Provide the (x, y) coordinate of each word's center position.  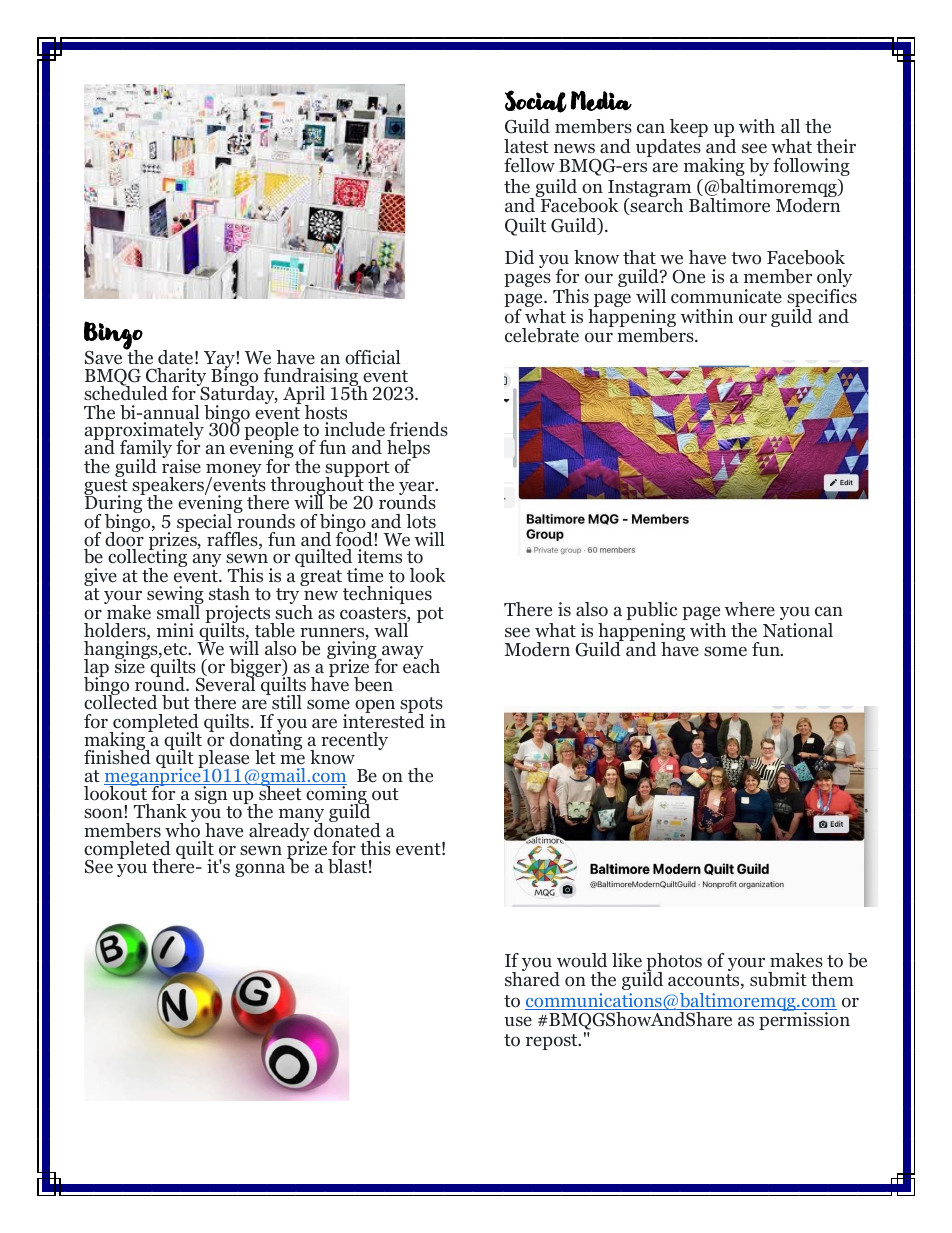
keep (689, 128)
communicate (726, 296)
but (176, 702)
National (798, 630)
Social (536, 101)
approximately (144, 432)
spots (421, 706)
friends (418, 429)
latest (526, 146)
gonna (260, 870)
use (518, 1021)
